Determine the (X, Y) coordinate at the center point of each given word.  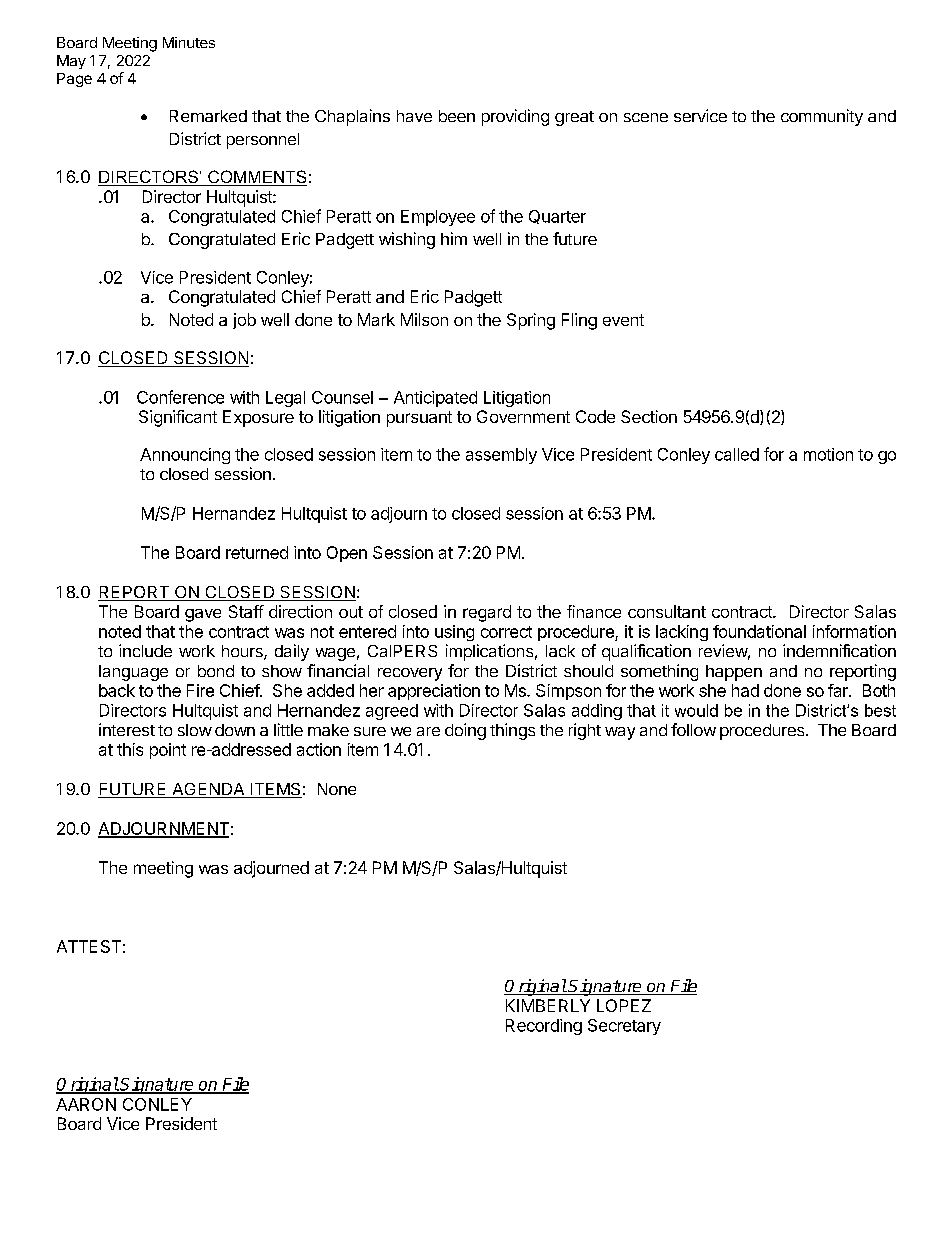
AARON (86, 1104)
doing (465, 731)
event (623, 320)
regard (487, 613)
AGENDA (208, 790)
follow (693, 729)
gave (203, 615)
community (822, 117)
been (457, 116)
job (244, 321)
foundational (759, 631)
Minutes (189, 42)
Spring (531, 321)
